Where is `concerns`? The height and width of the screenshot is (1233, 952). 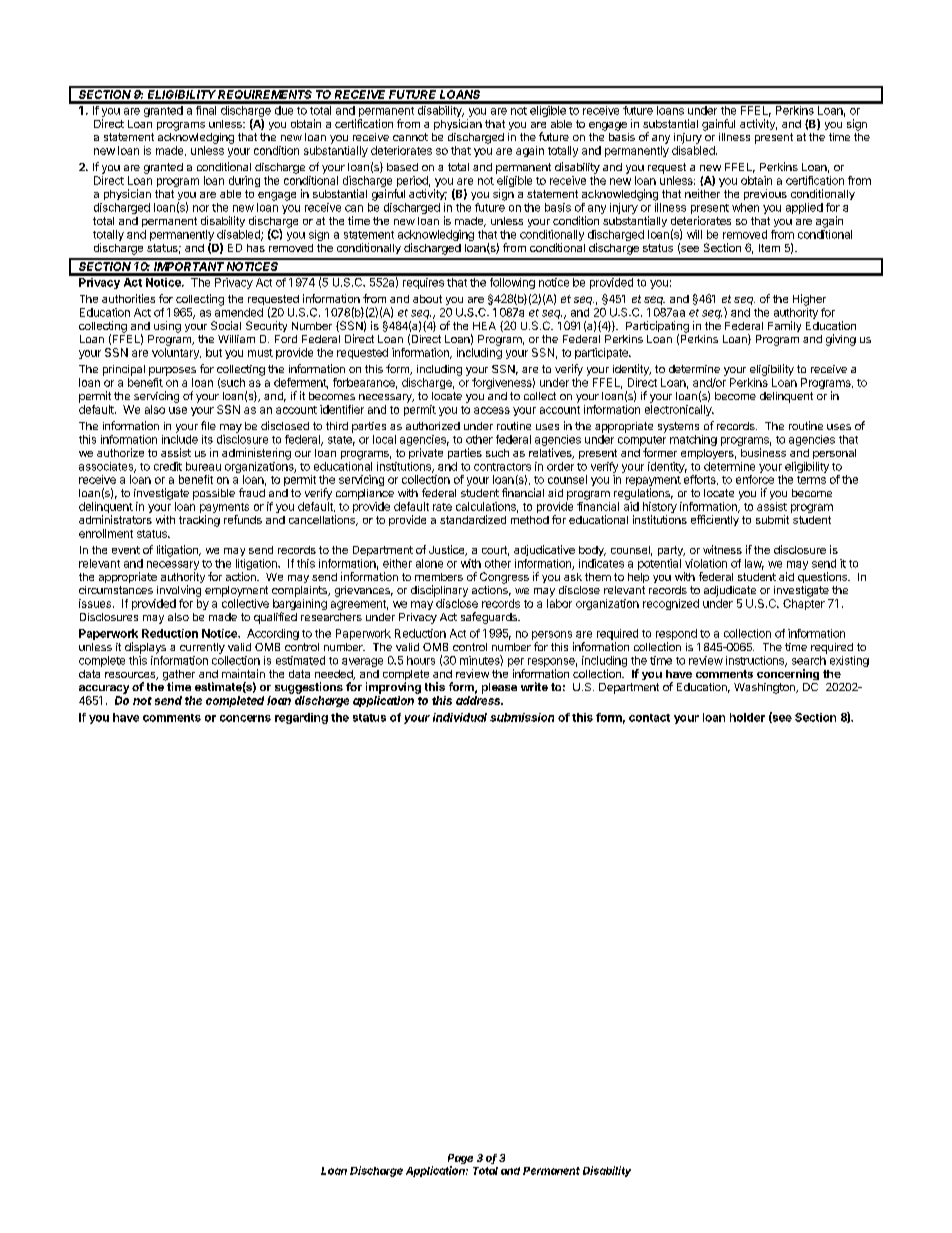
concerns is located at coordinates (245, 718).
